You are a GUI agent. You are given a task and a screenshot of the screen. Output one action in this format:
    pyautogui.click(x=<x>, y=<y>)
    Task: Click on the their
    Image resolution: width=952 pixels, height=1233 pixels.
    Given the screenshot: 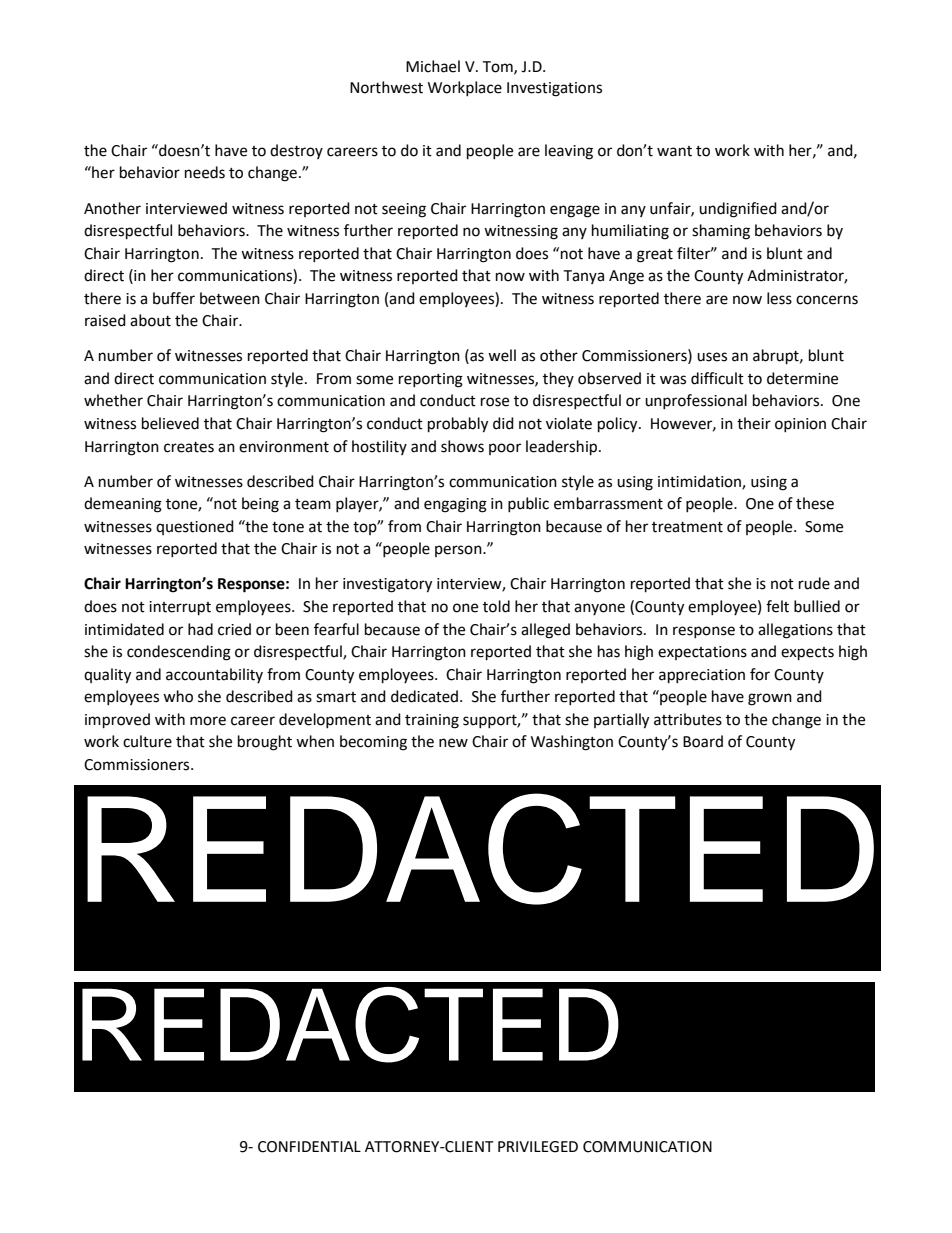 What is the action you would take?
    pyautogui.click(x=754, y=423)
